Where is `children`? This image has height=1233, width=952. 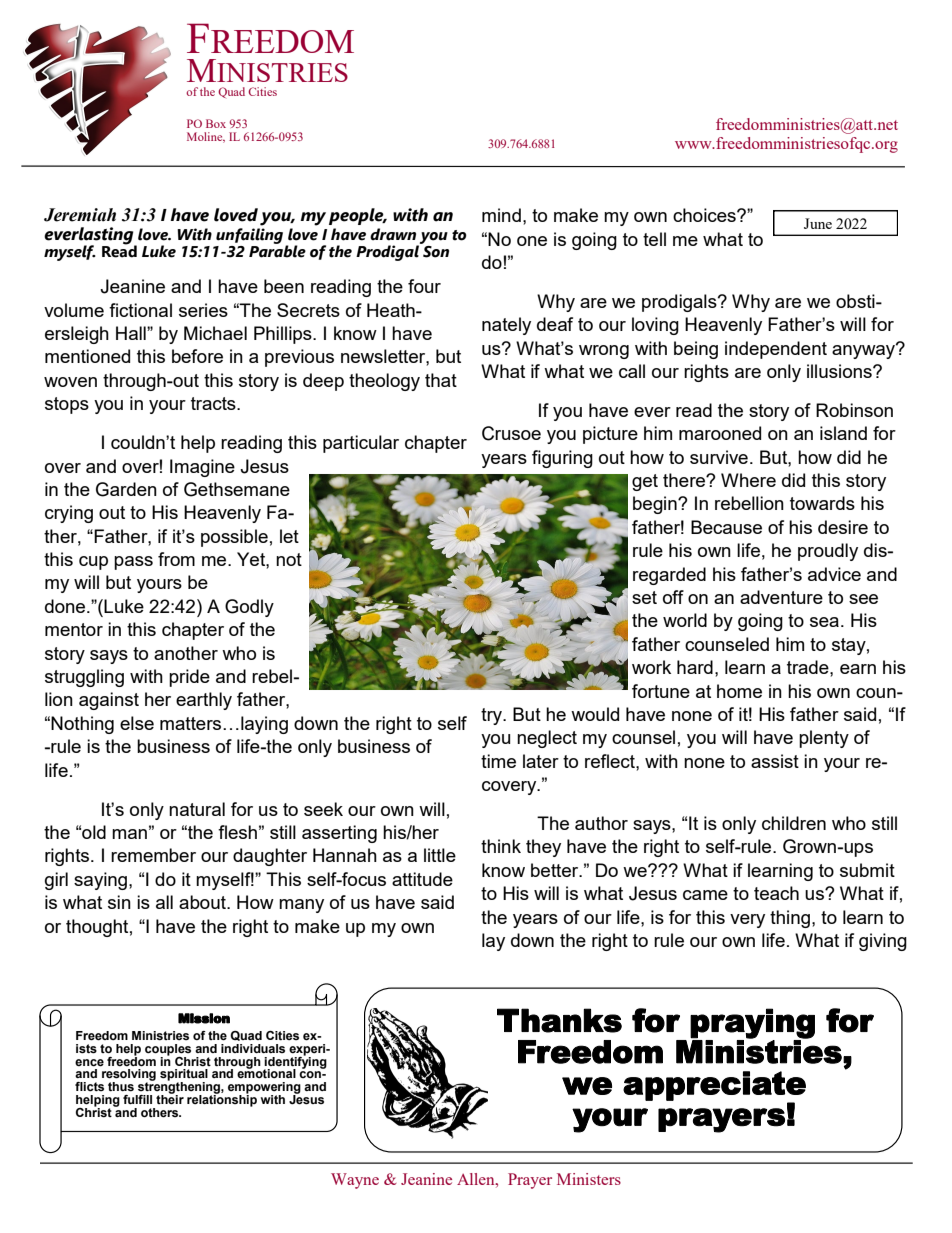 children is located at coordinates (794, 823).
